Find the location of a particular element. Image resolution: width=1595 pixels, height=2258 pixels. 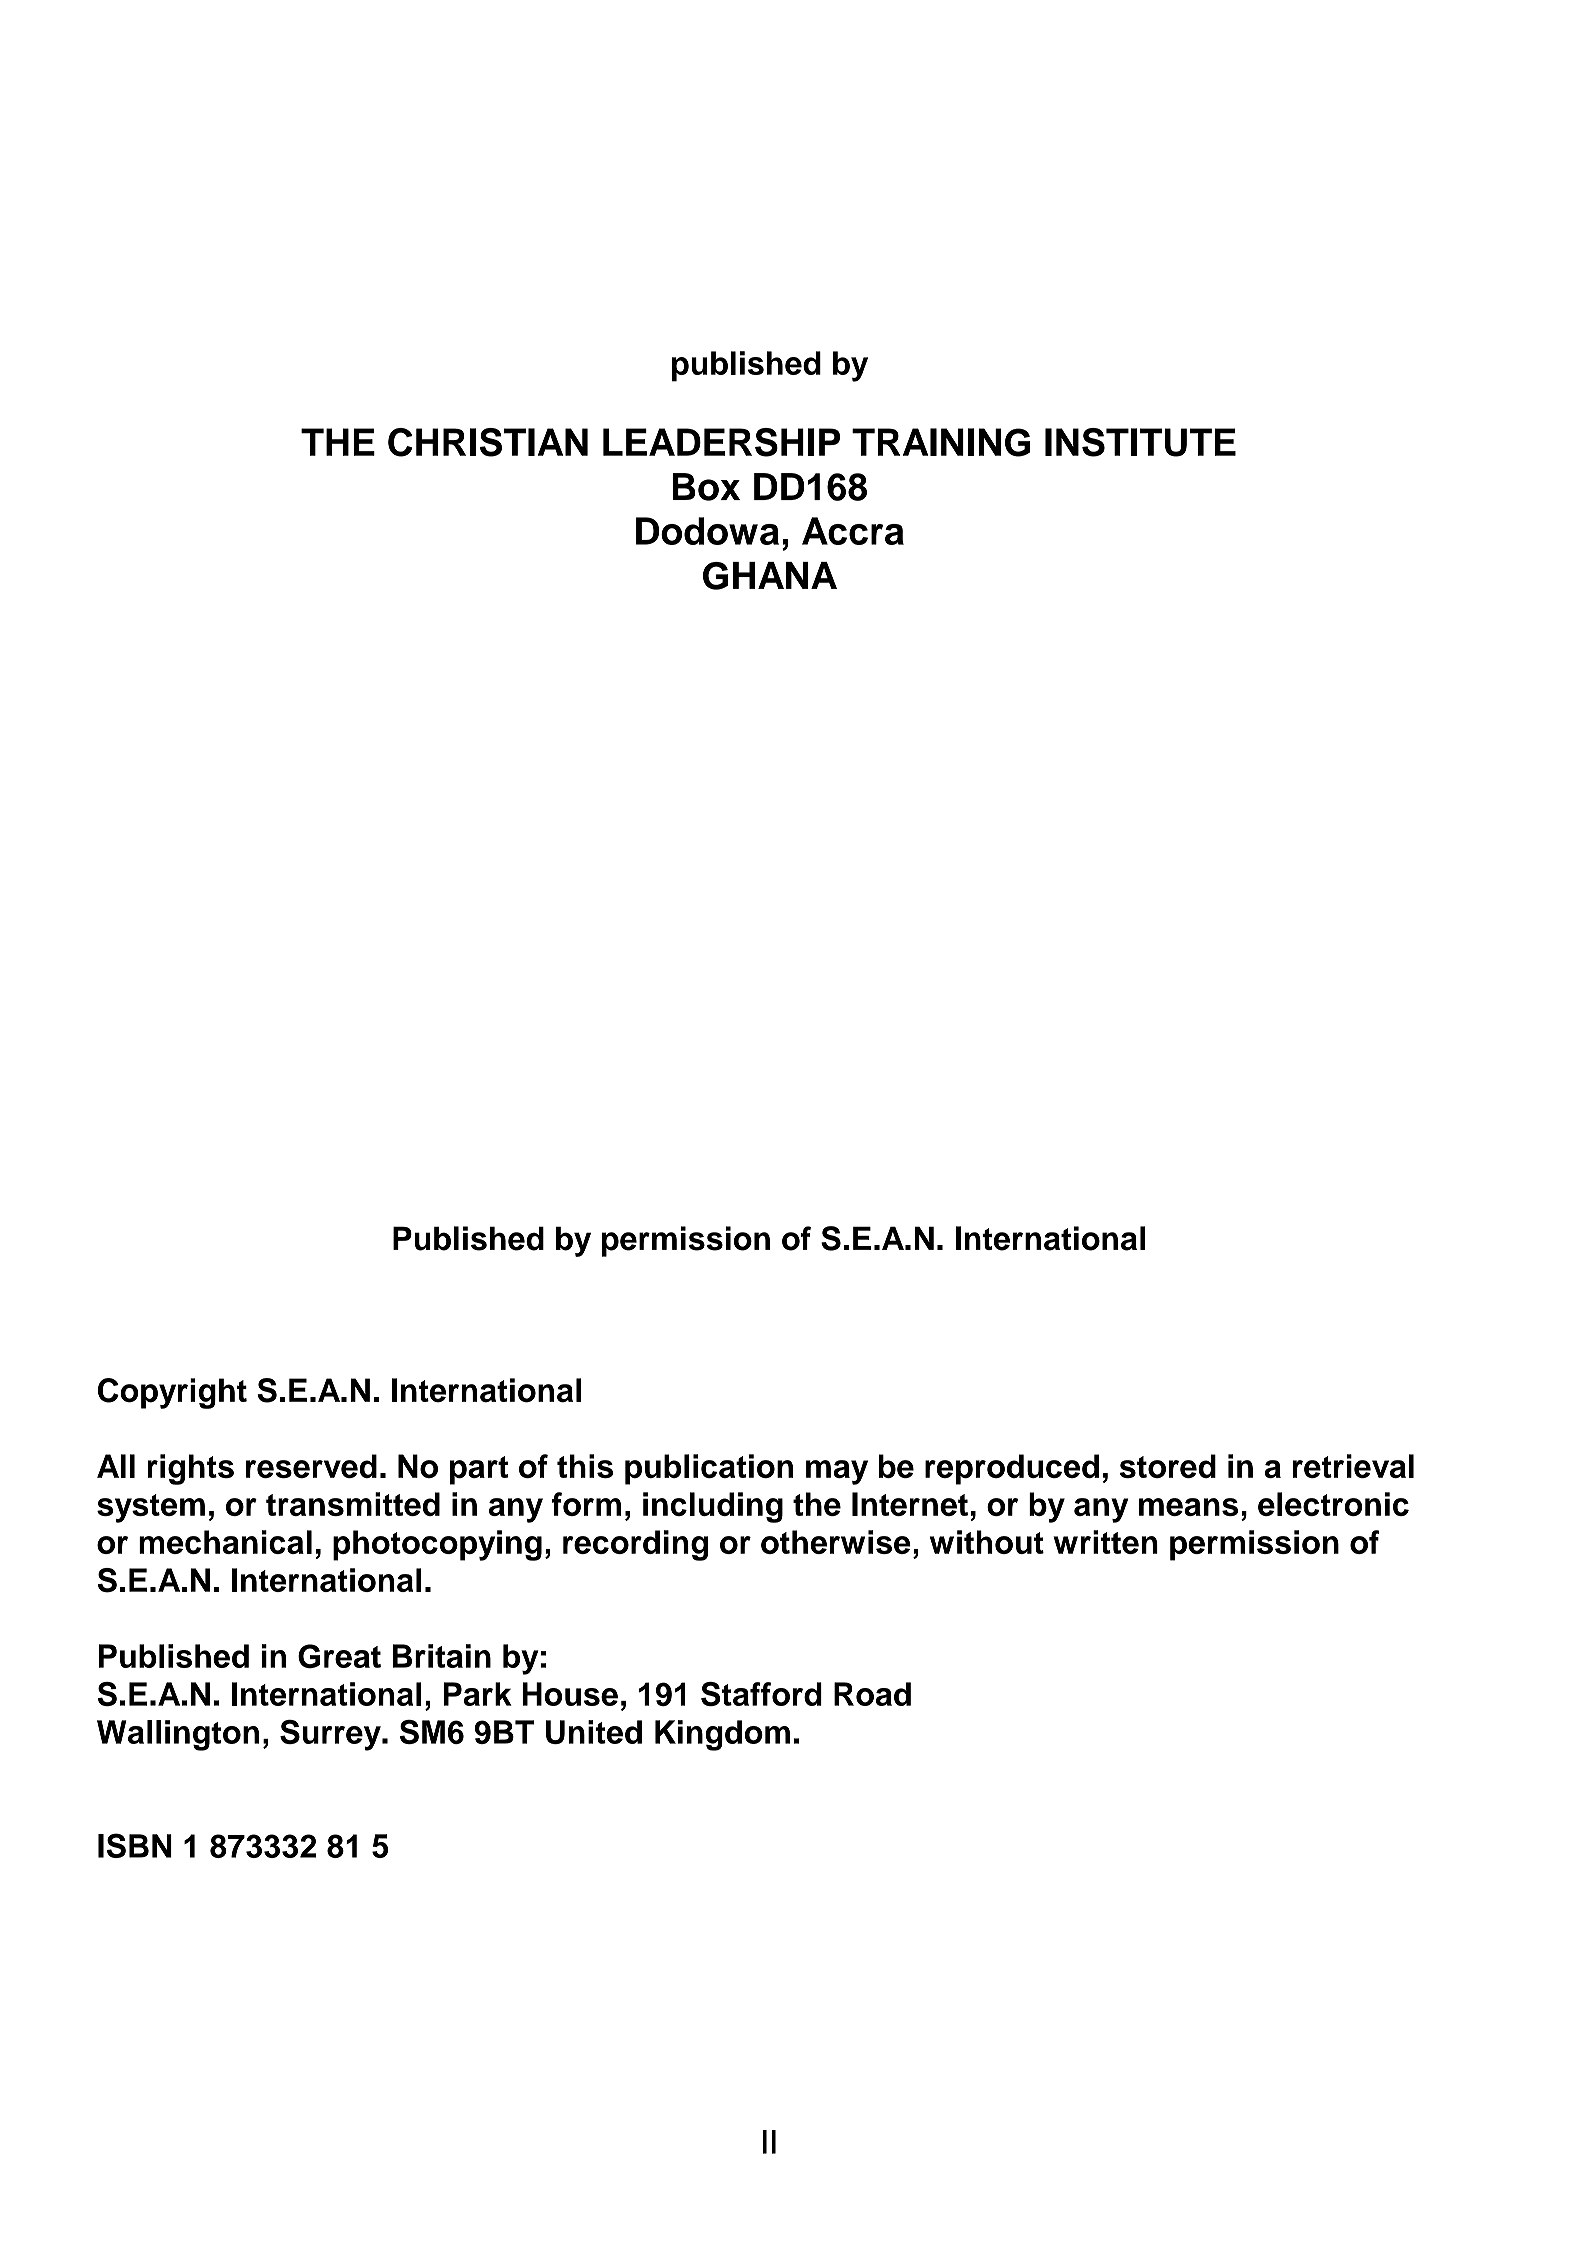

LEADERSHIP is located at coordinates (721, 442).
